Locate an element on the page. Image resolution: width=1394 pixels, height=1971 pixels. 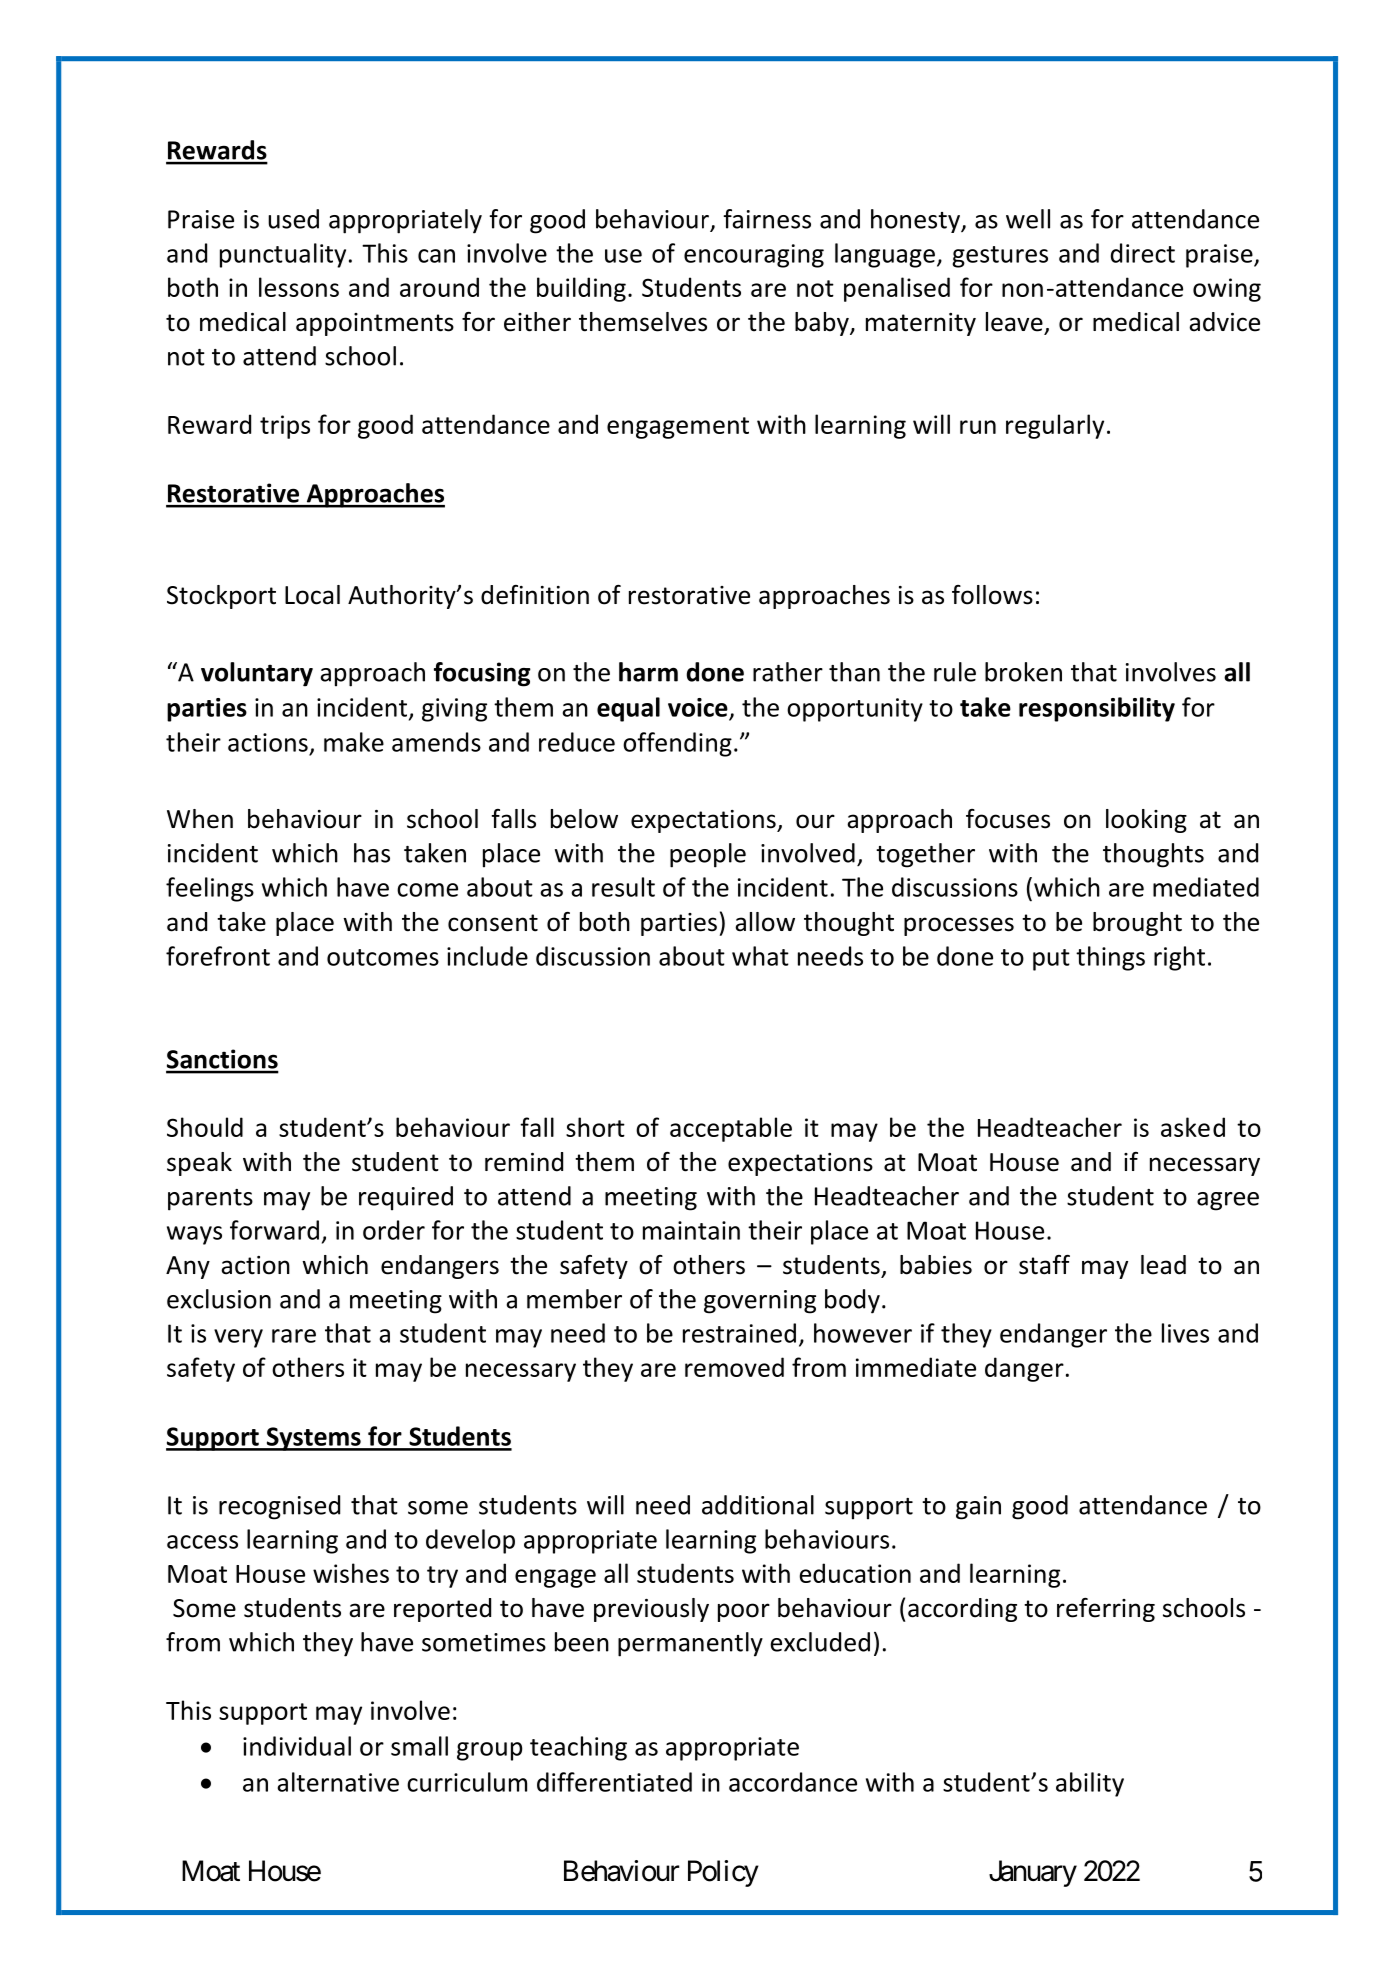
Policy is located at coordinates (723, 1873).
